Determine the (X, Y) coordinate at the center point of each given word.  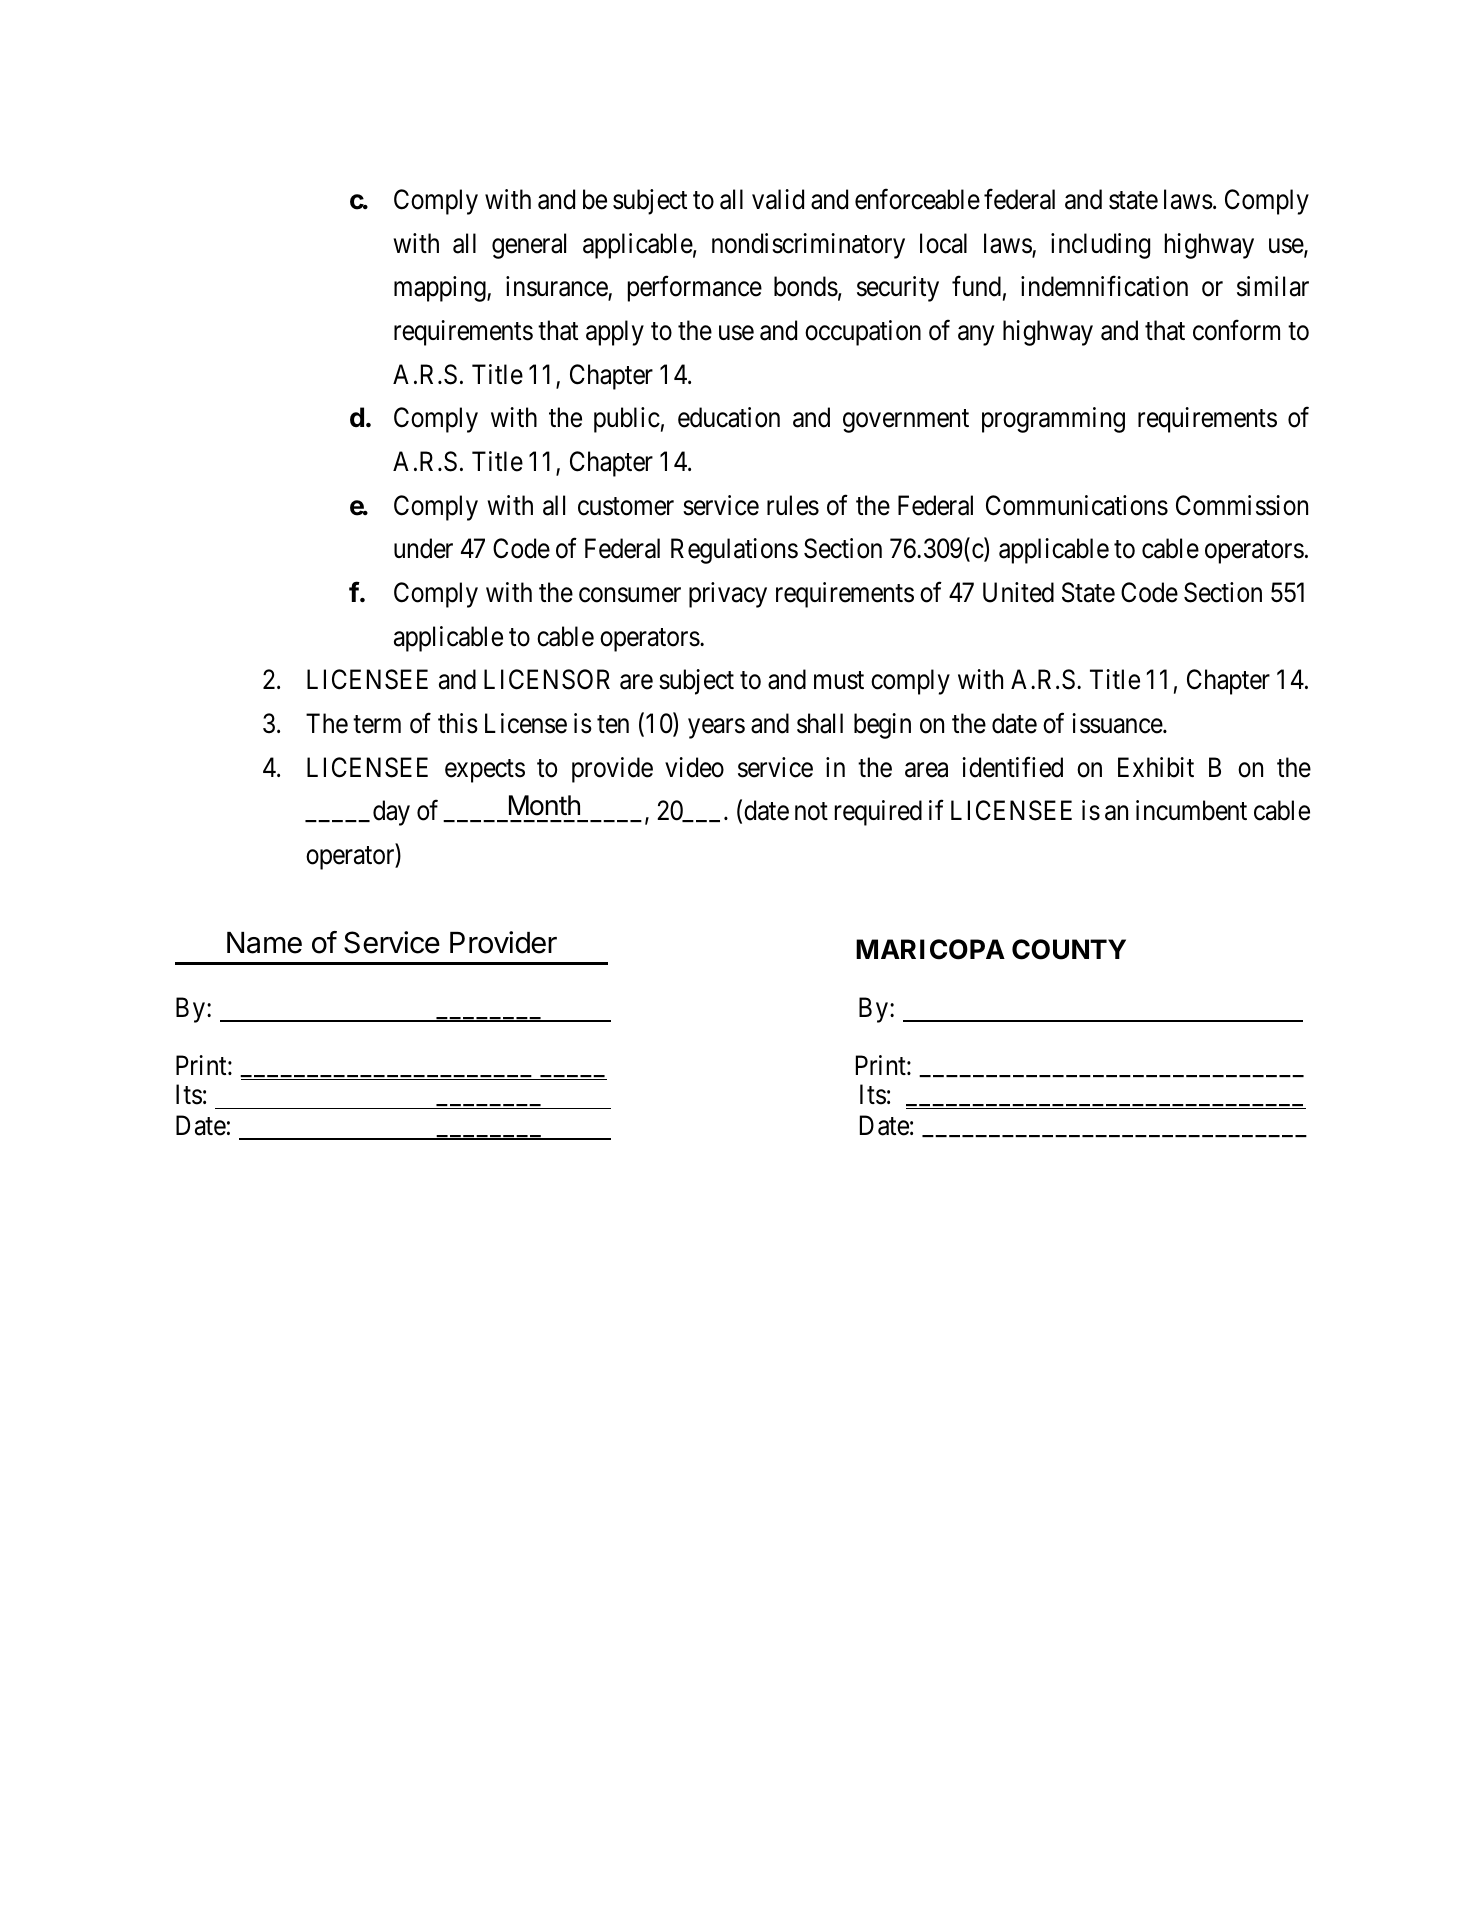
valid (778, 199)
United (1018, 592)
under (423, 548)
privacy (728, 595)
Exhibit (1156, 767)
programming (1053, 420)
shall (820, 723)
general (529, 246)
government (906, 421)
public (627, 420)
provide (612, 770)
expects (485, 771)
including (1100, 246)
